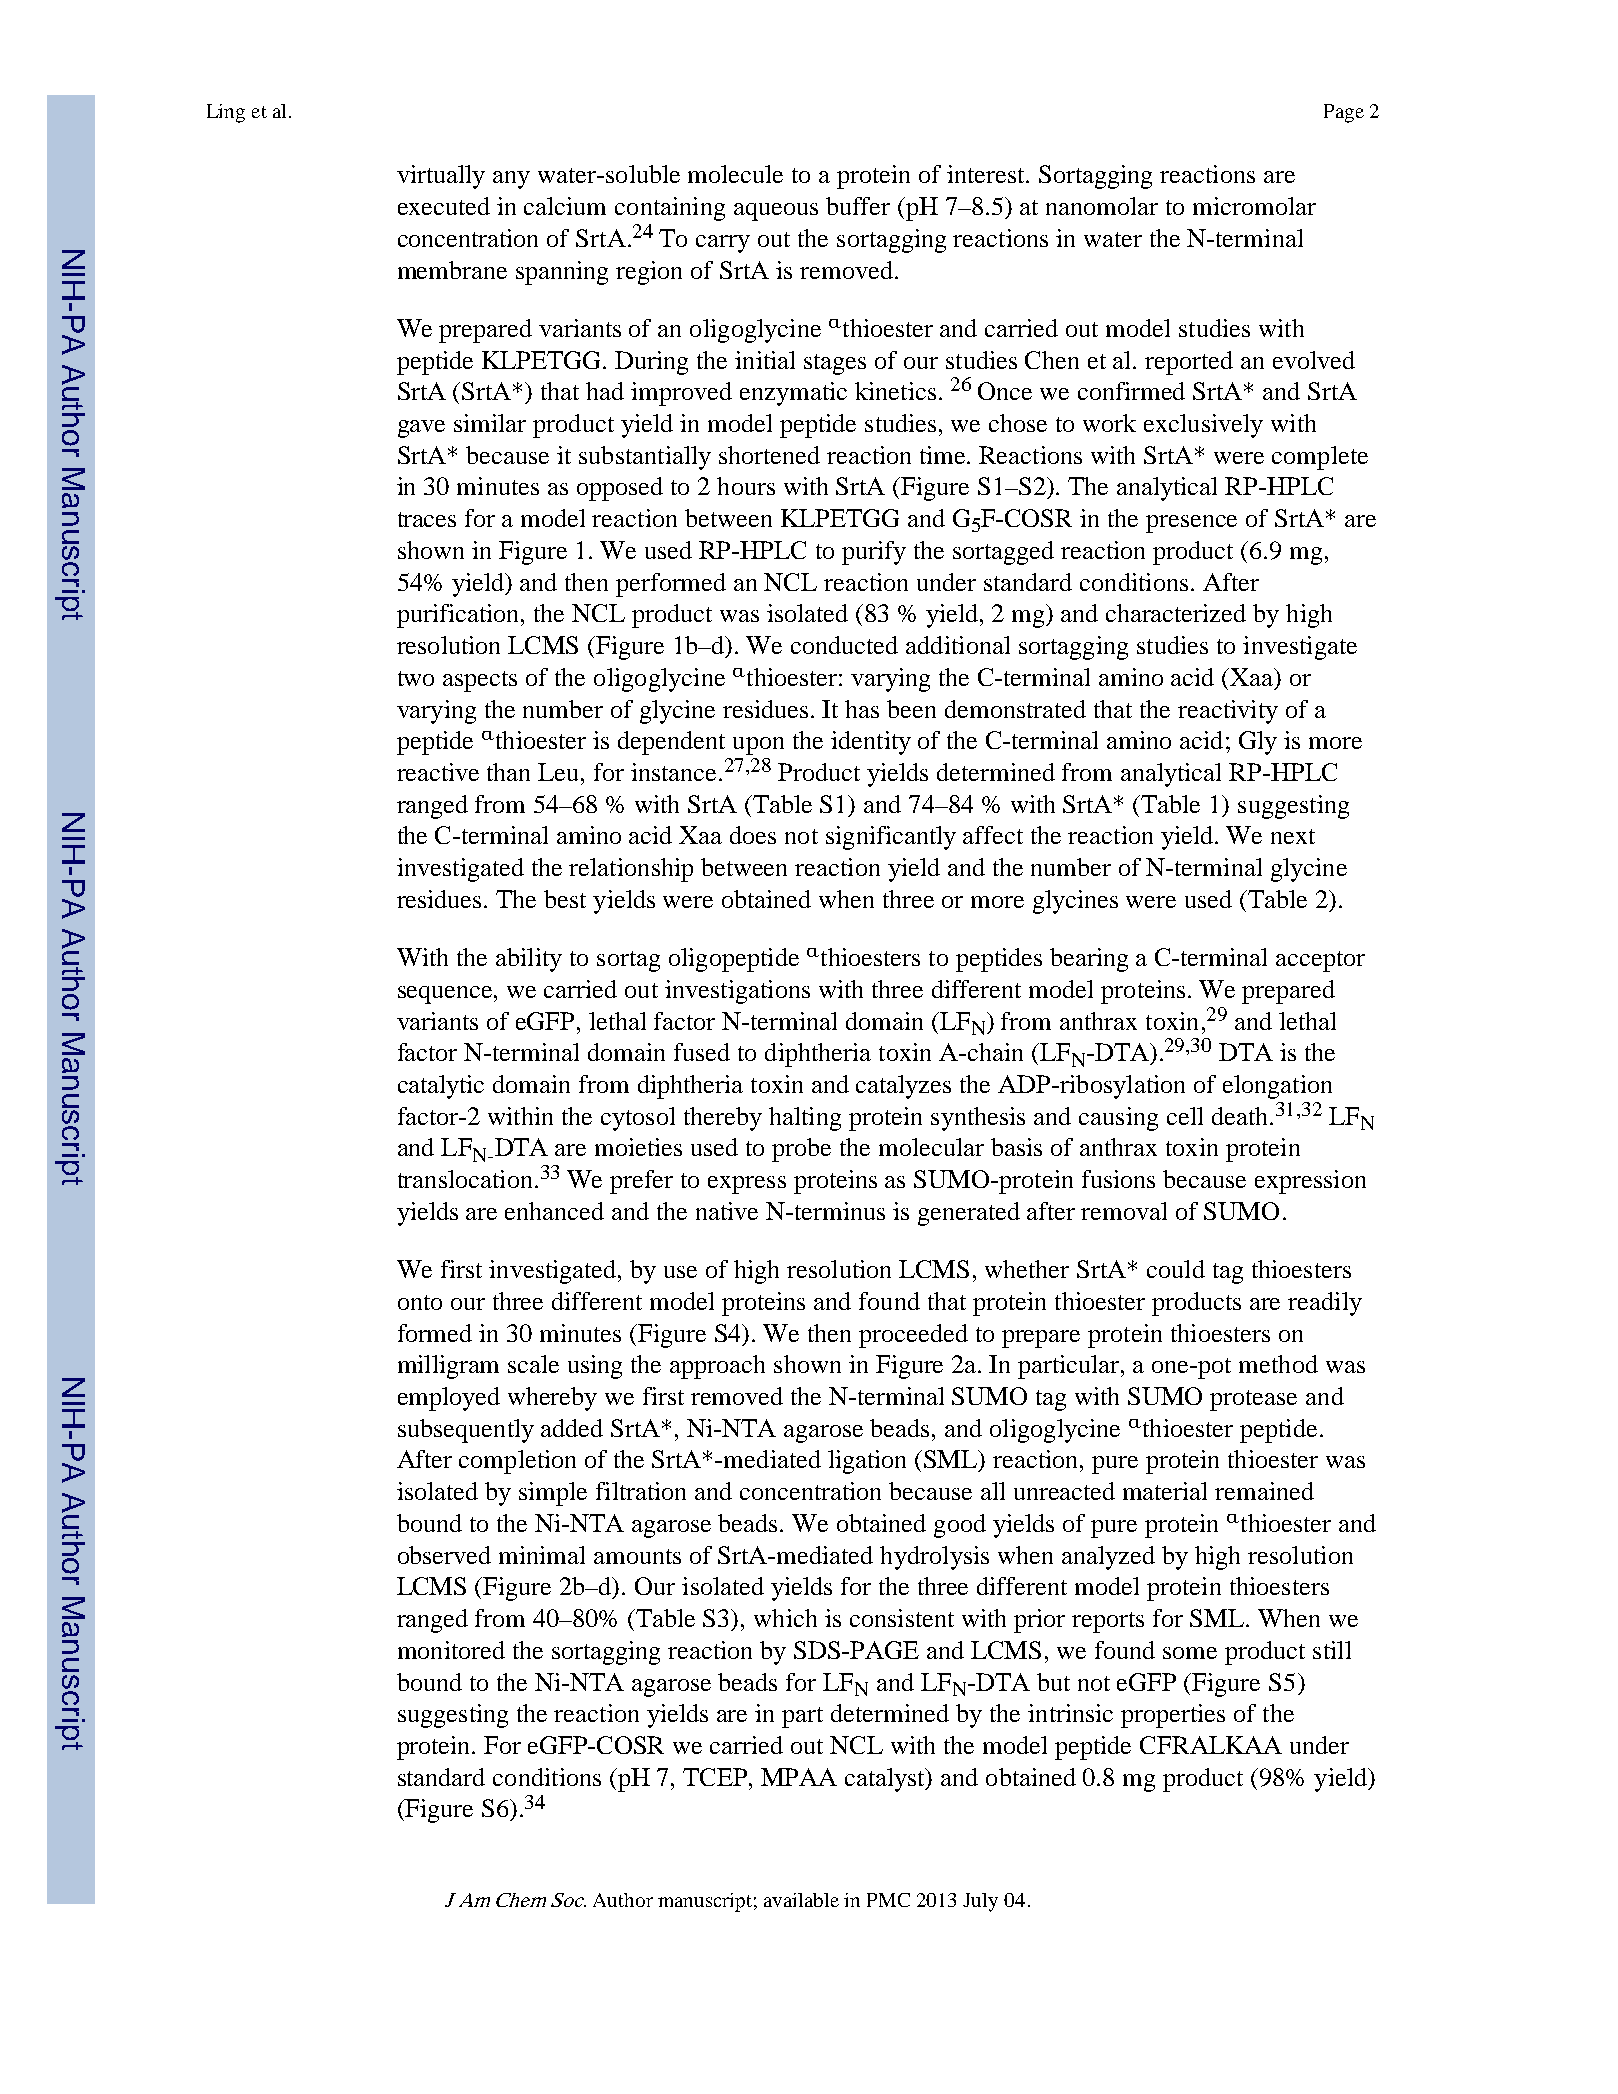  Describe the element at coordinates (1253, 1400) in the document. I see `protease` at that location.
